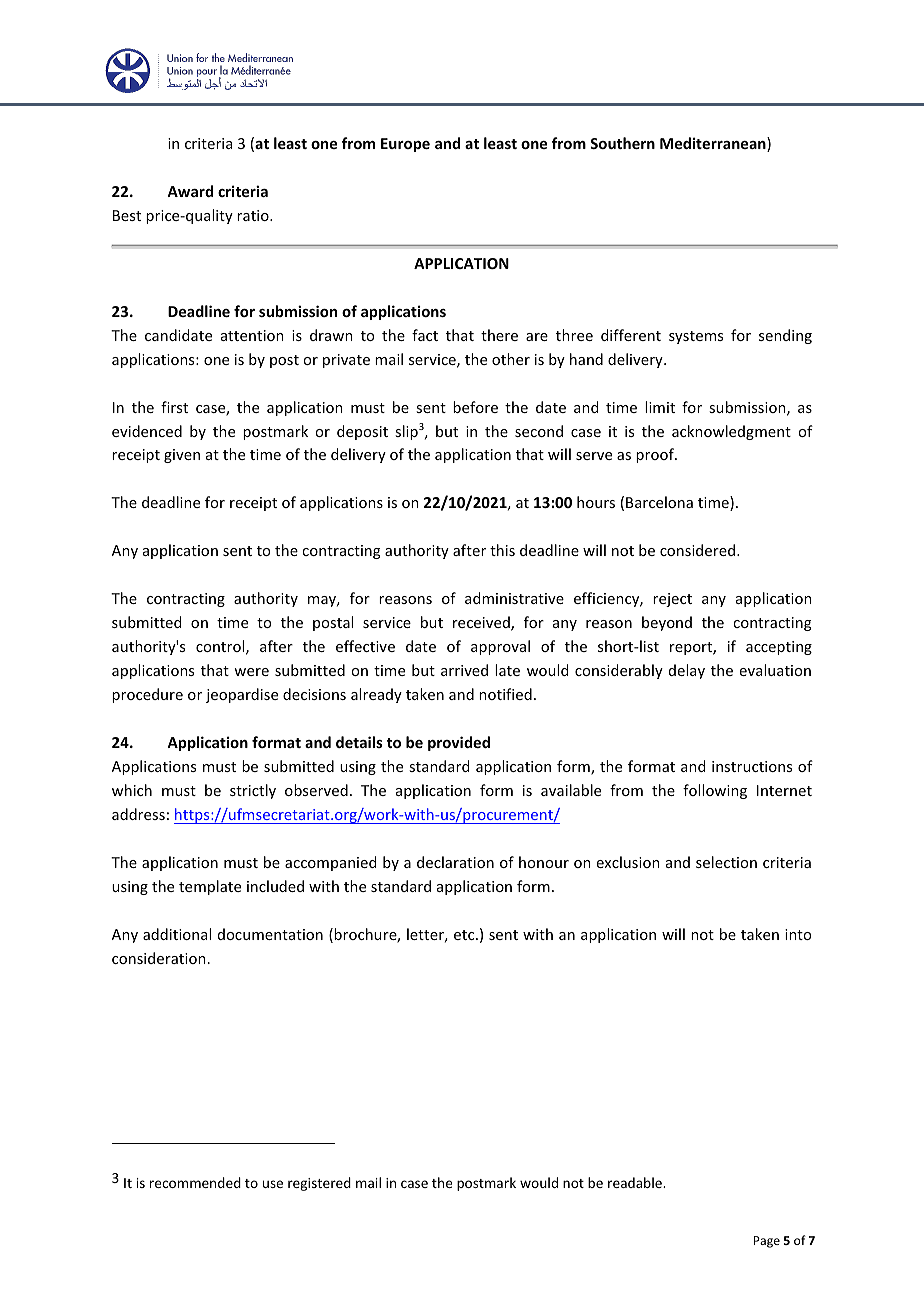  Describe the element at coordinates (405, 145) in the screenshot. I see `Europe` at that location.
